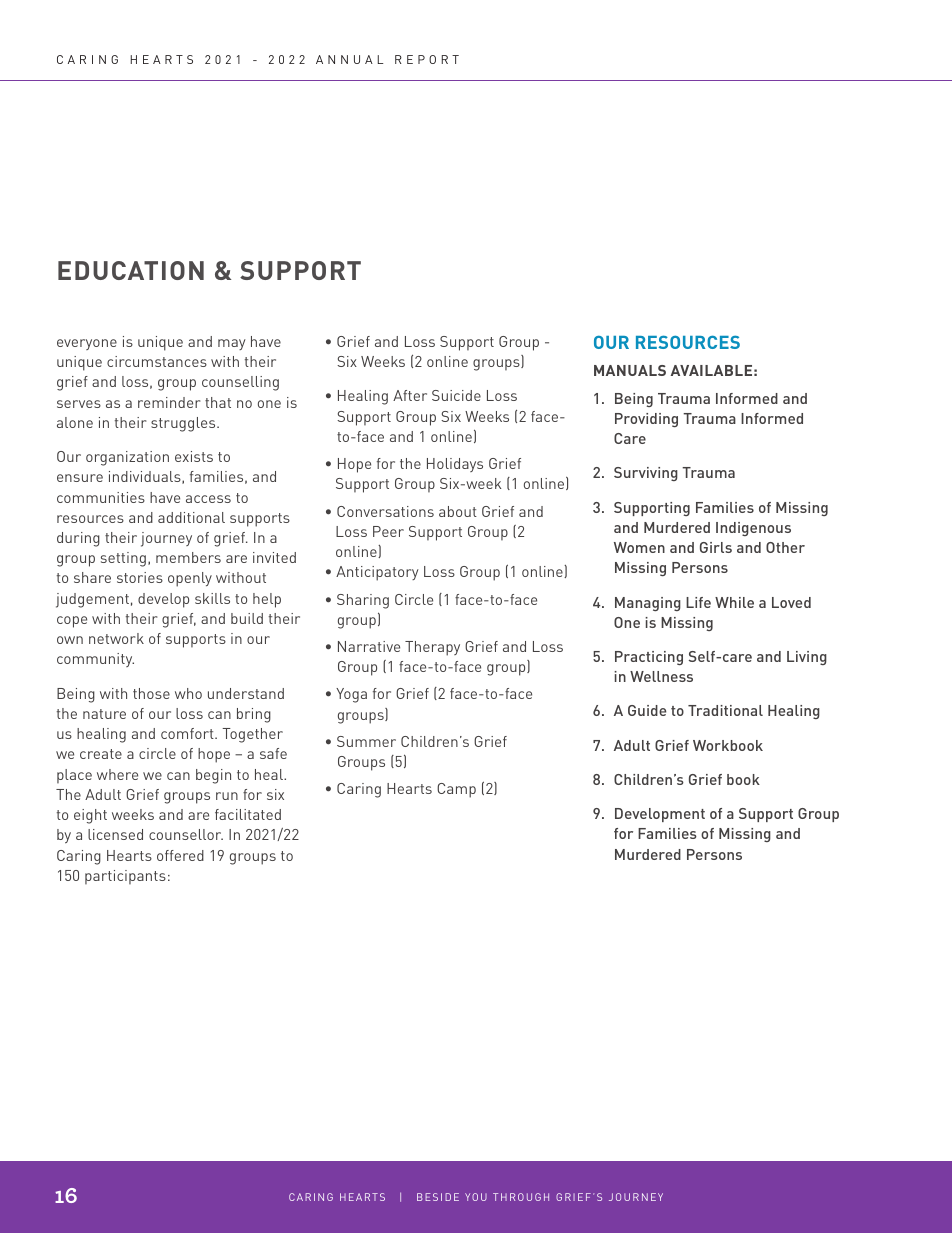 The height and width of the page is (1233, 952). What do you see at coordinates (734, 602) in the page?
I see `While` at bounding box center [734, 602].
